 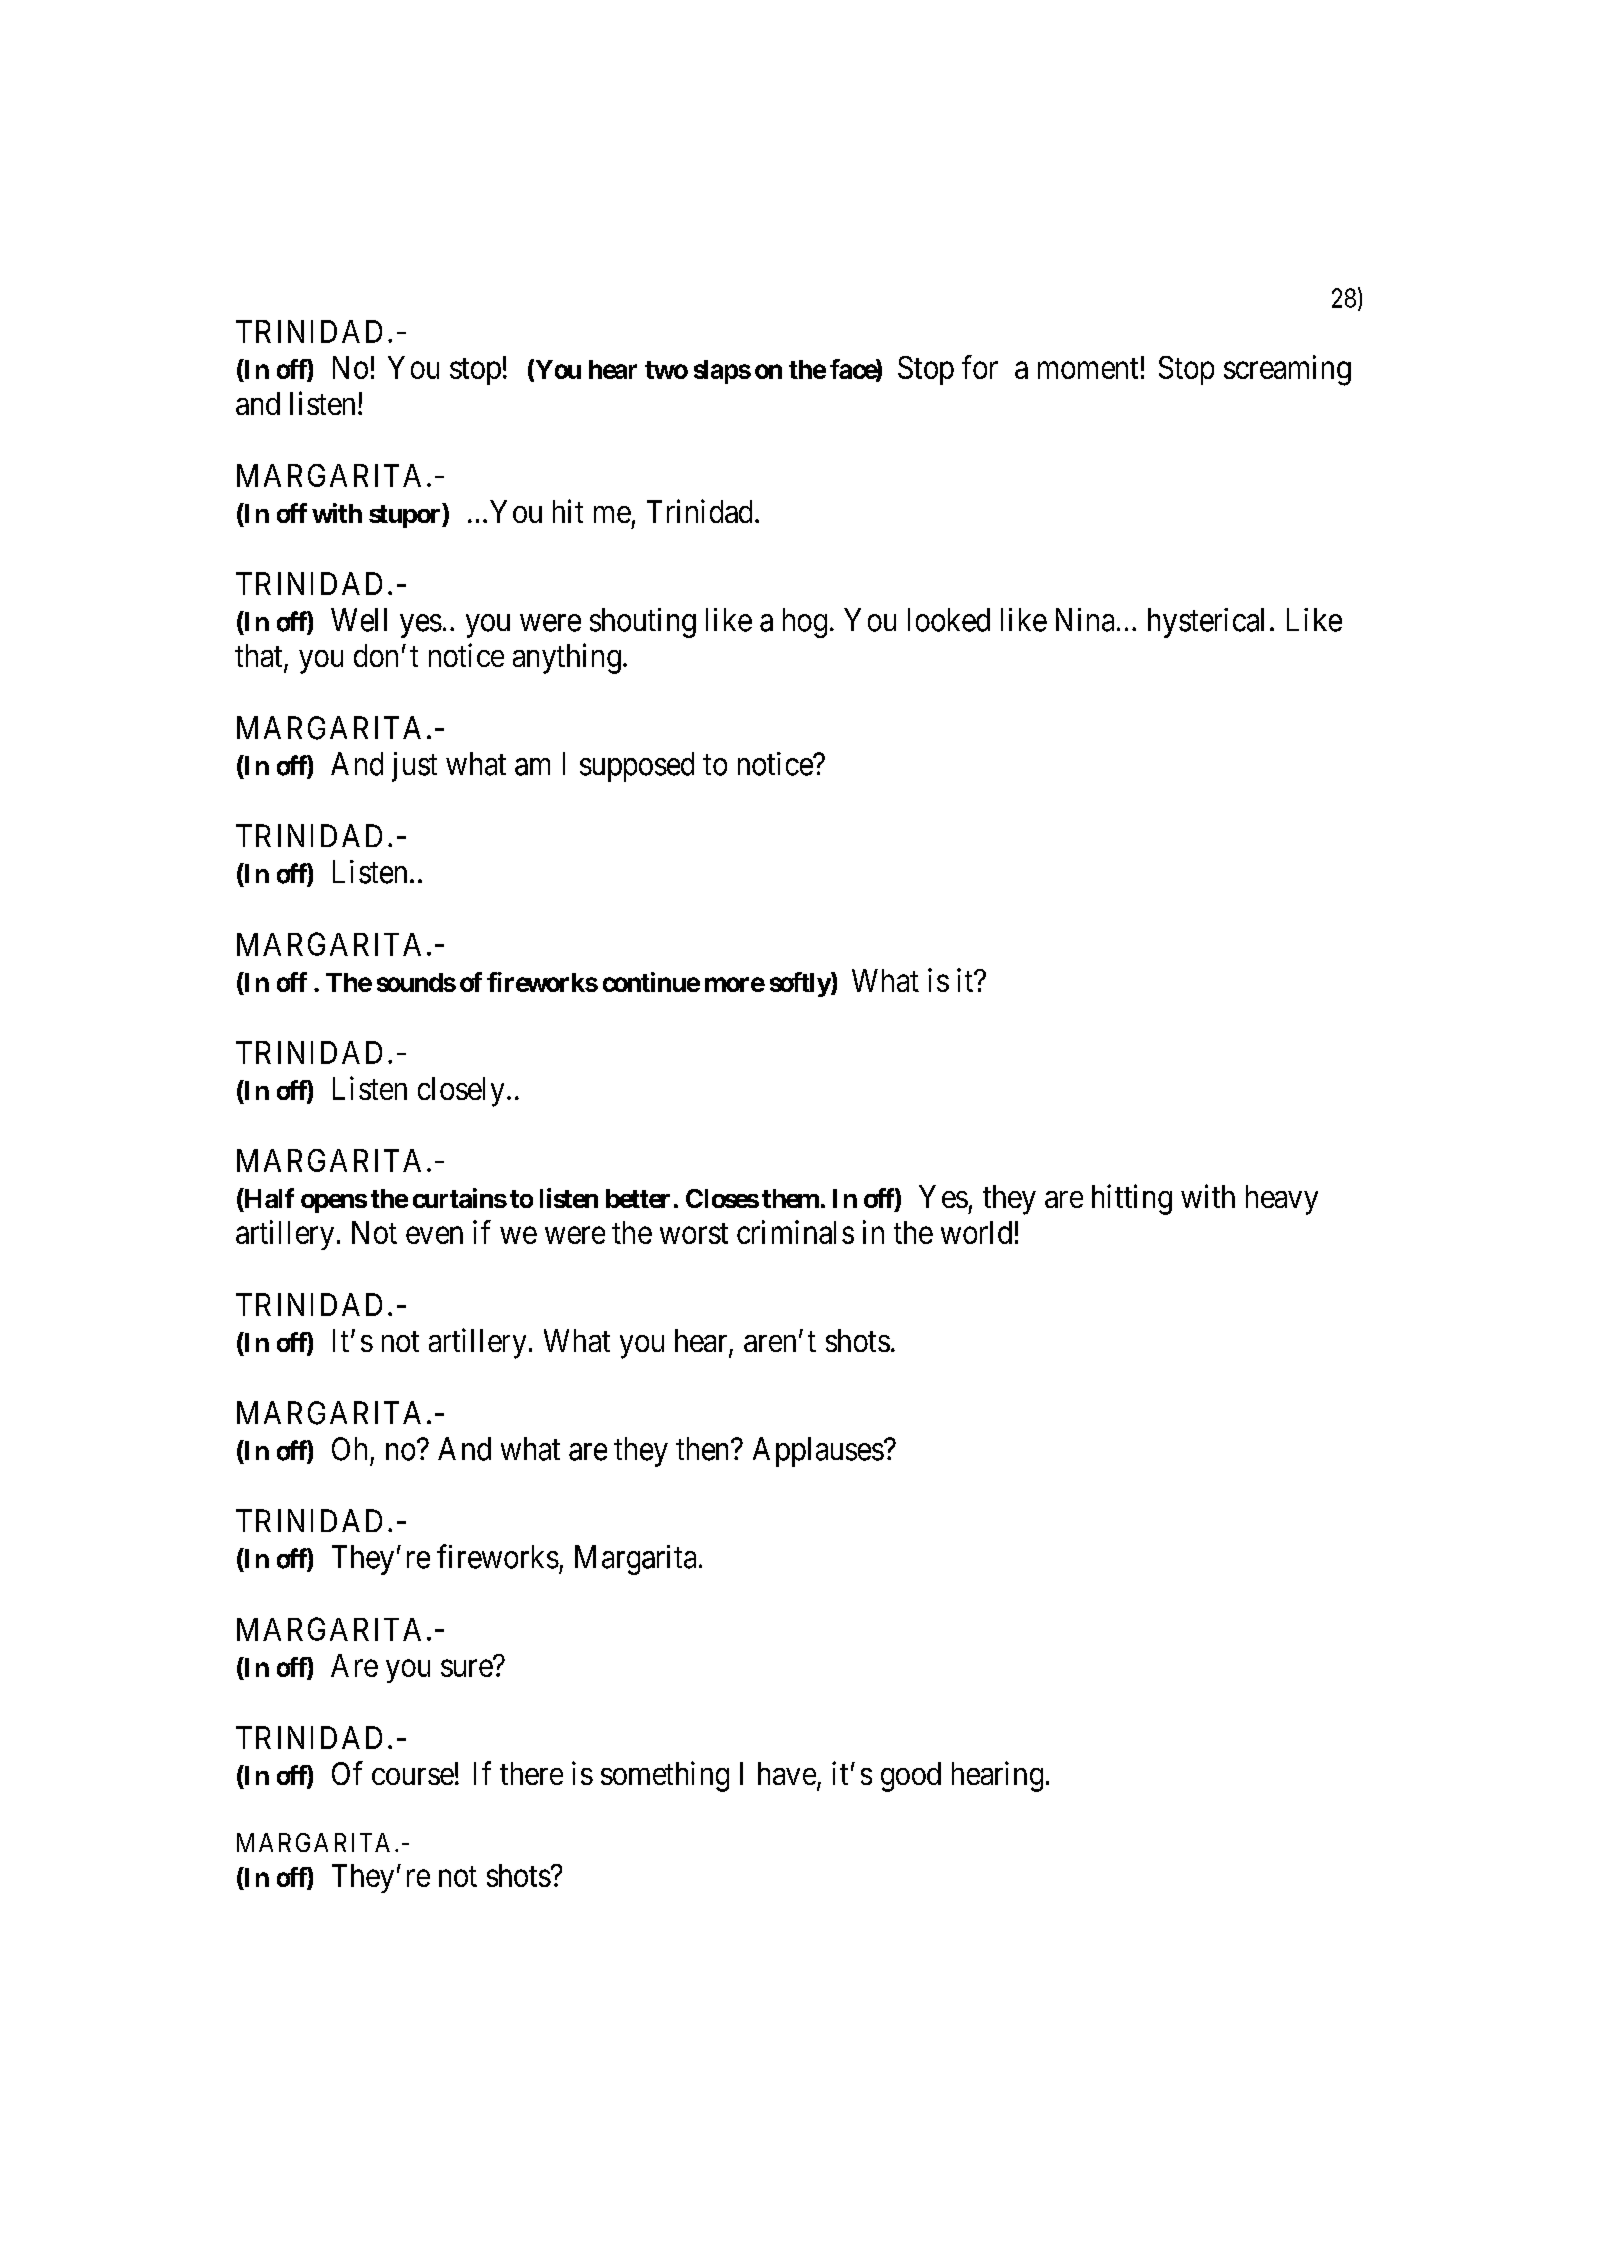 What do you see at coordinates (406, 516) in the screenshot?
I see `stupor` at bounding box center [406, 516].
